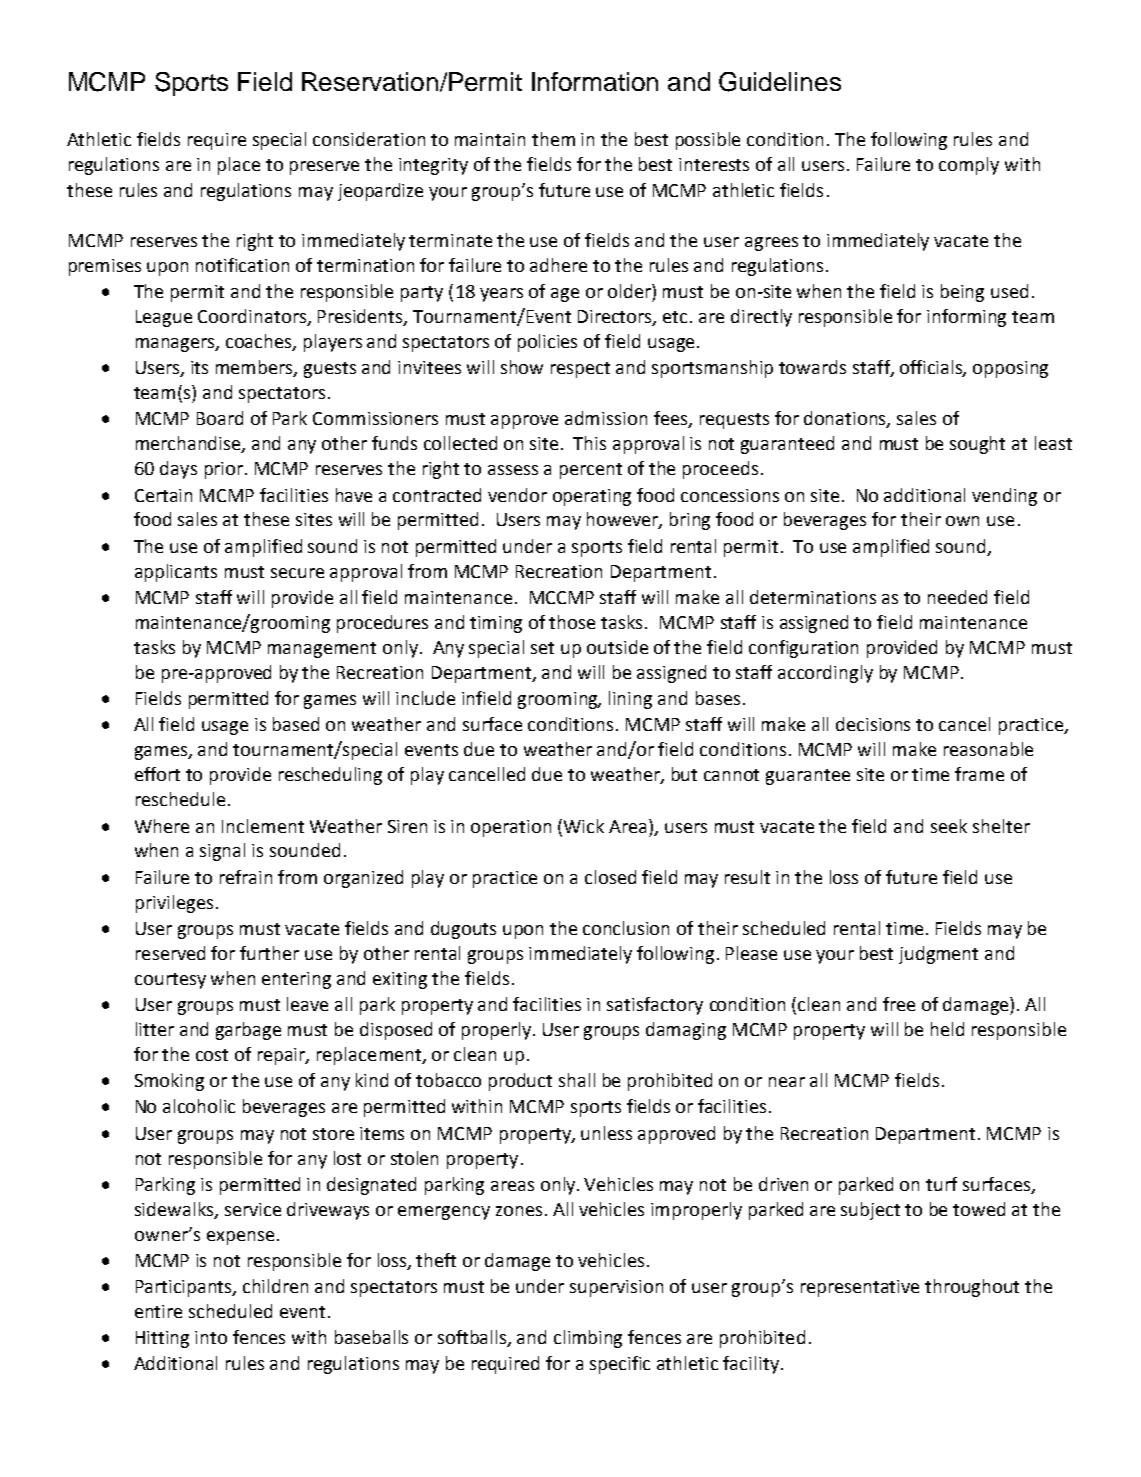  What do you see at coordinates (969, 166) in the screenshot?
I see `comply` at bounding box center [969, 166].
